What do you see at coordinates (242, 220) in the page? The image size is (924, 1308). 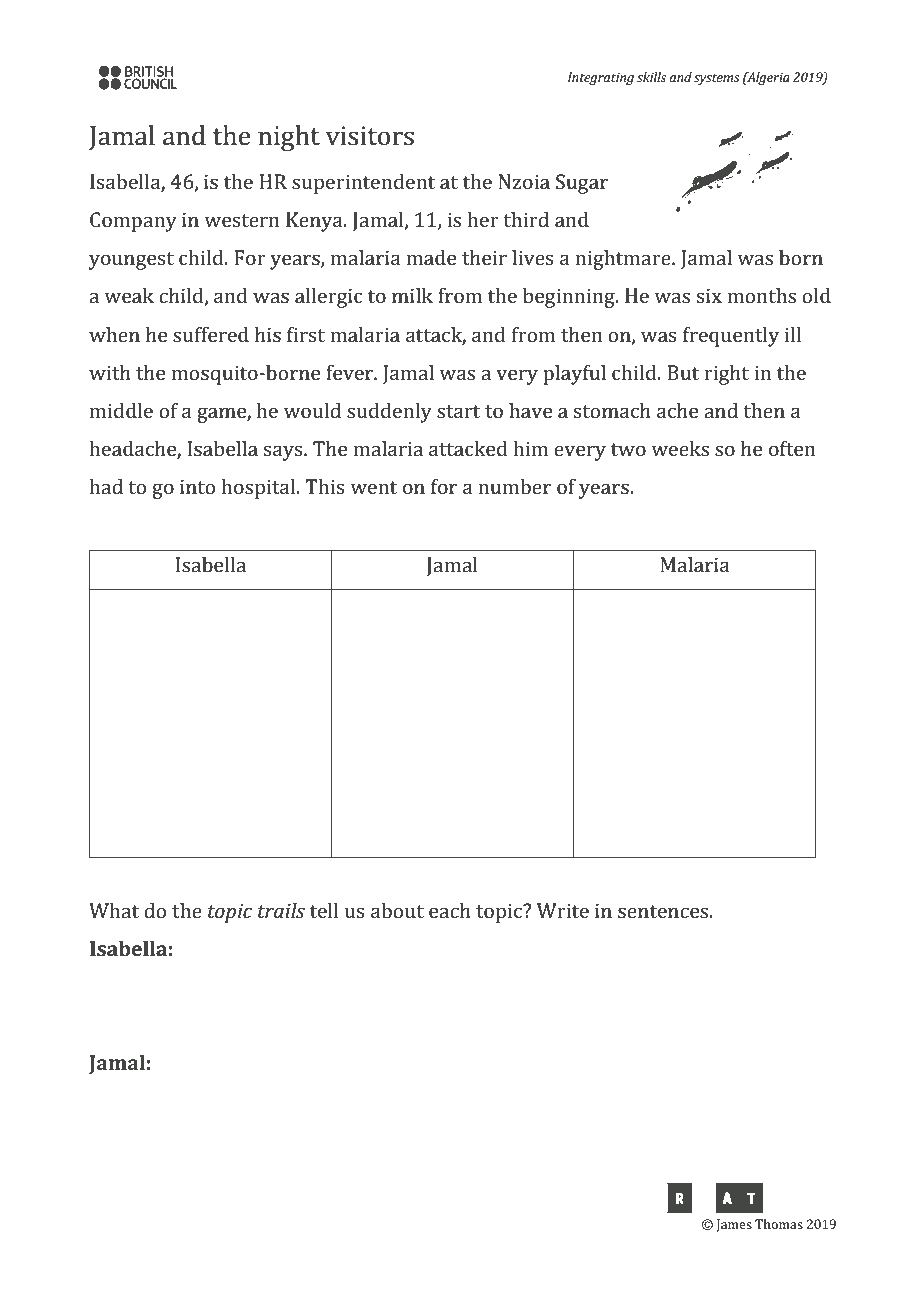 I see `western` at bounding box center [242, 220].
